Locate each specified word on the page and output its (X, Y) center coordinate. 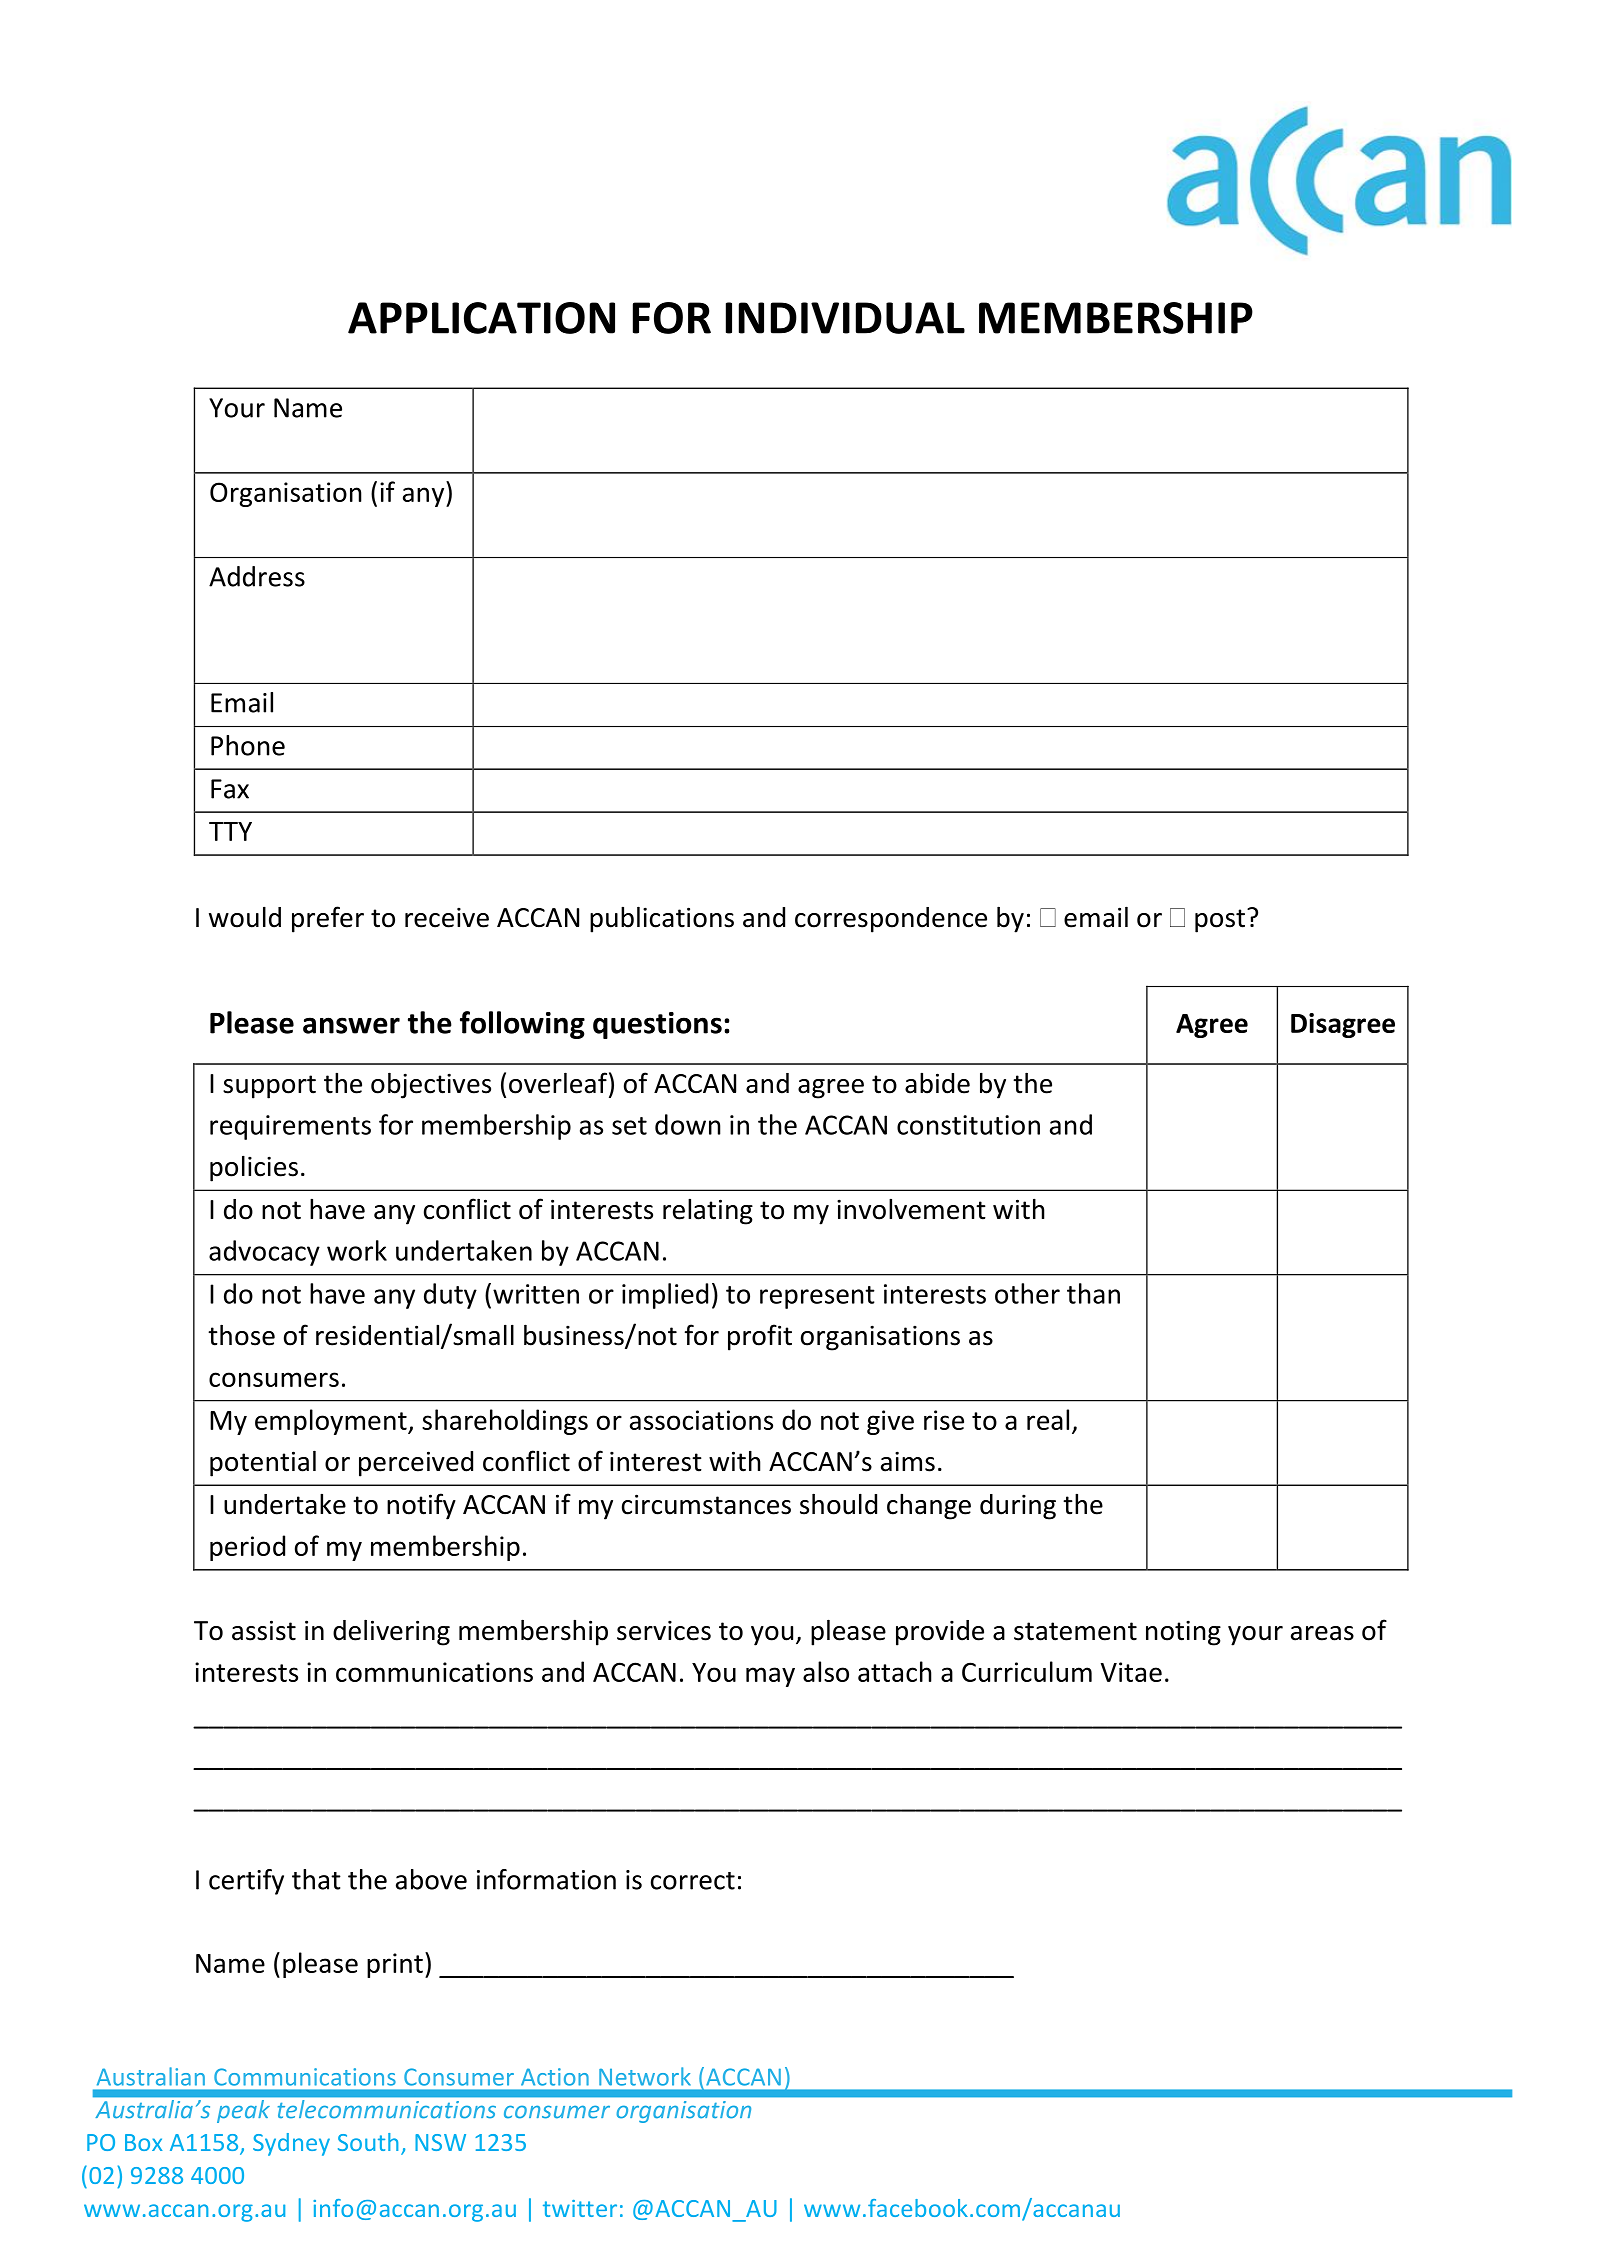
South (368, 2142)
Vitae (1131, 1672)
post (1221, 921)
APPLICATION (481, 318)
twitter (580, 2208)
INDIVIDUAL (845, 318)
